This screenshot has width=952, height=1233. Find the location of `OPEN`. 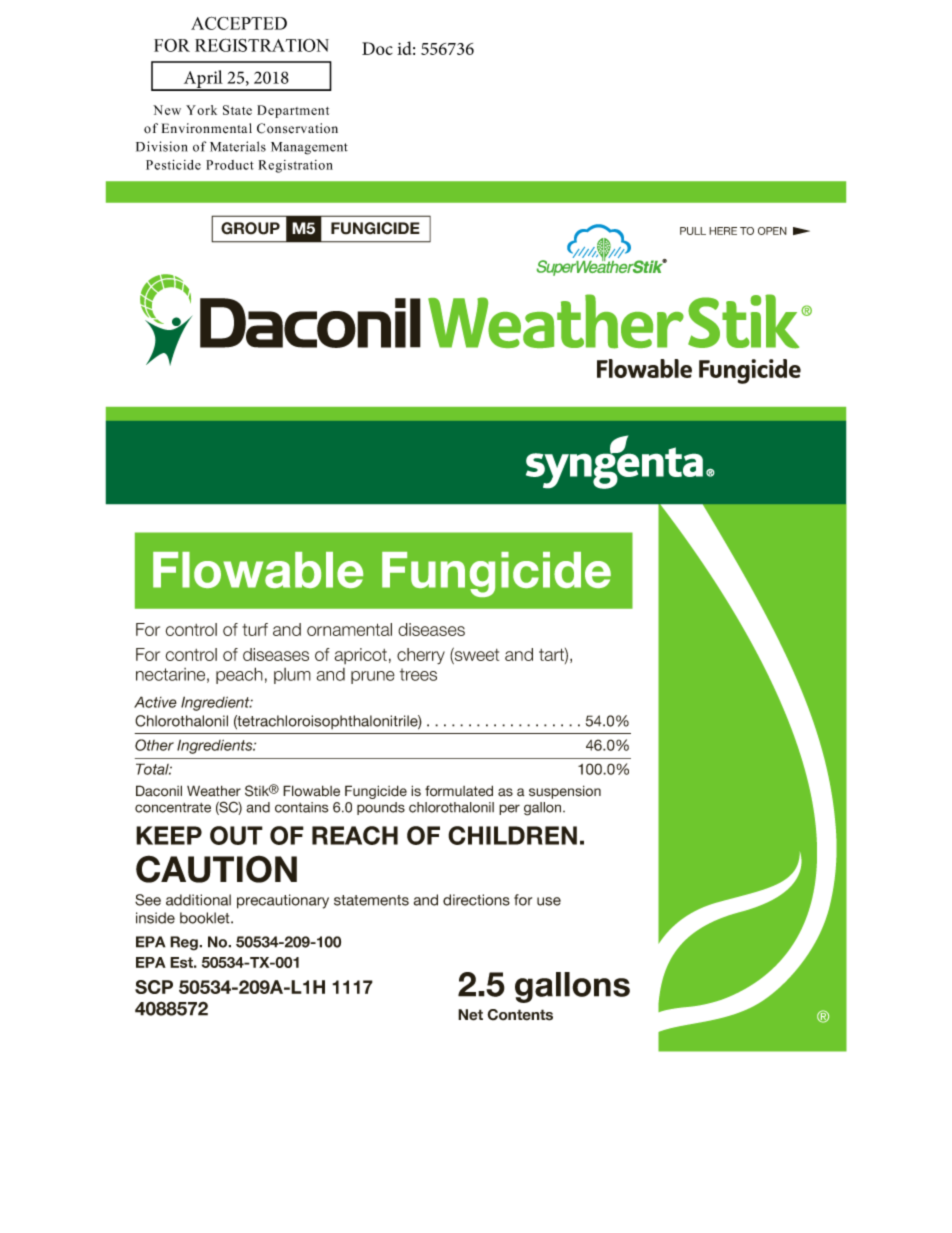

OPEN is located at coordinates (772, 231).
